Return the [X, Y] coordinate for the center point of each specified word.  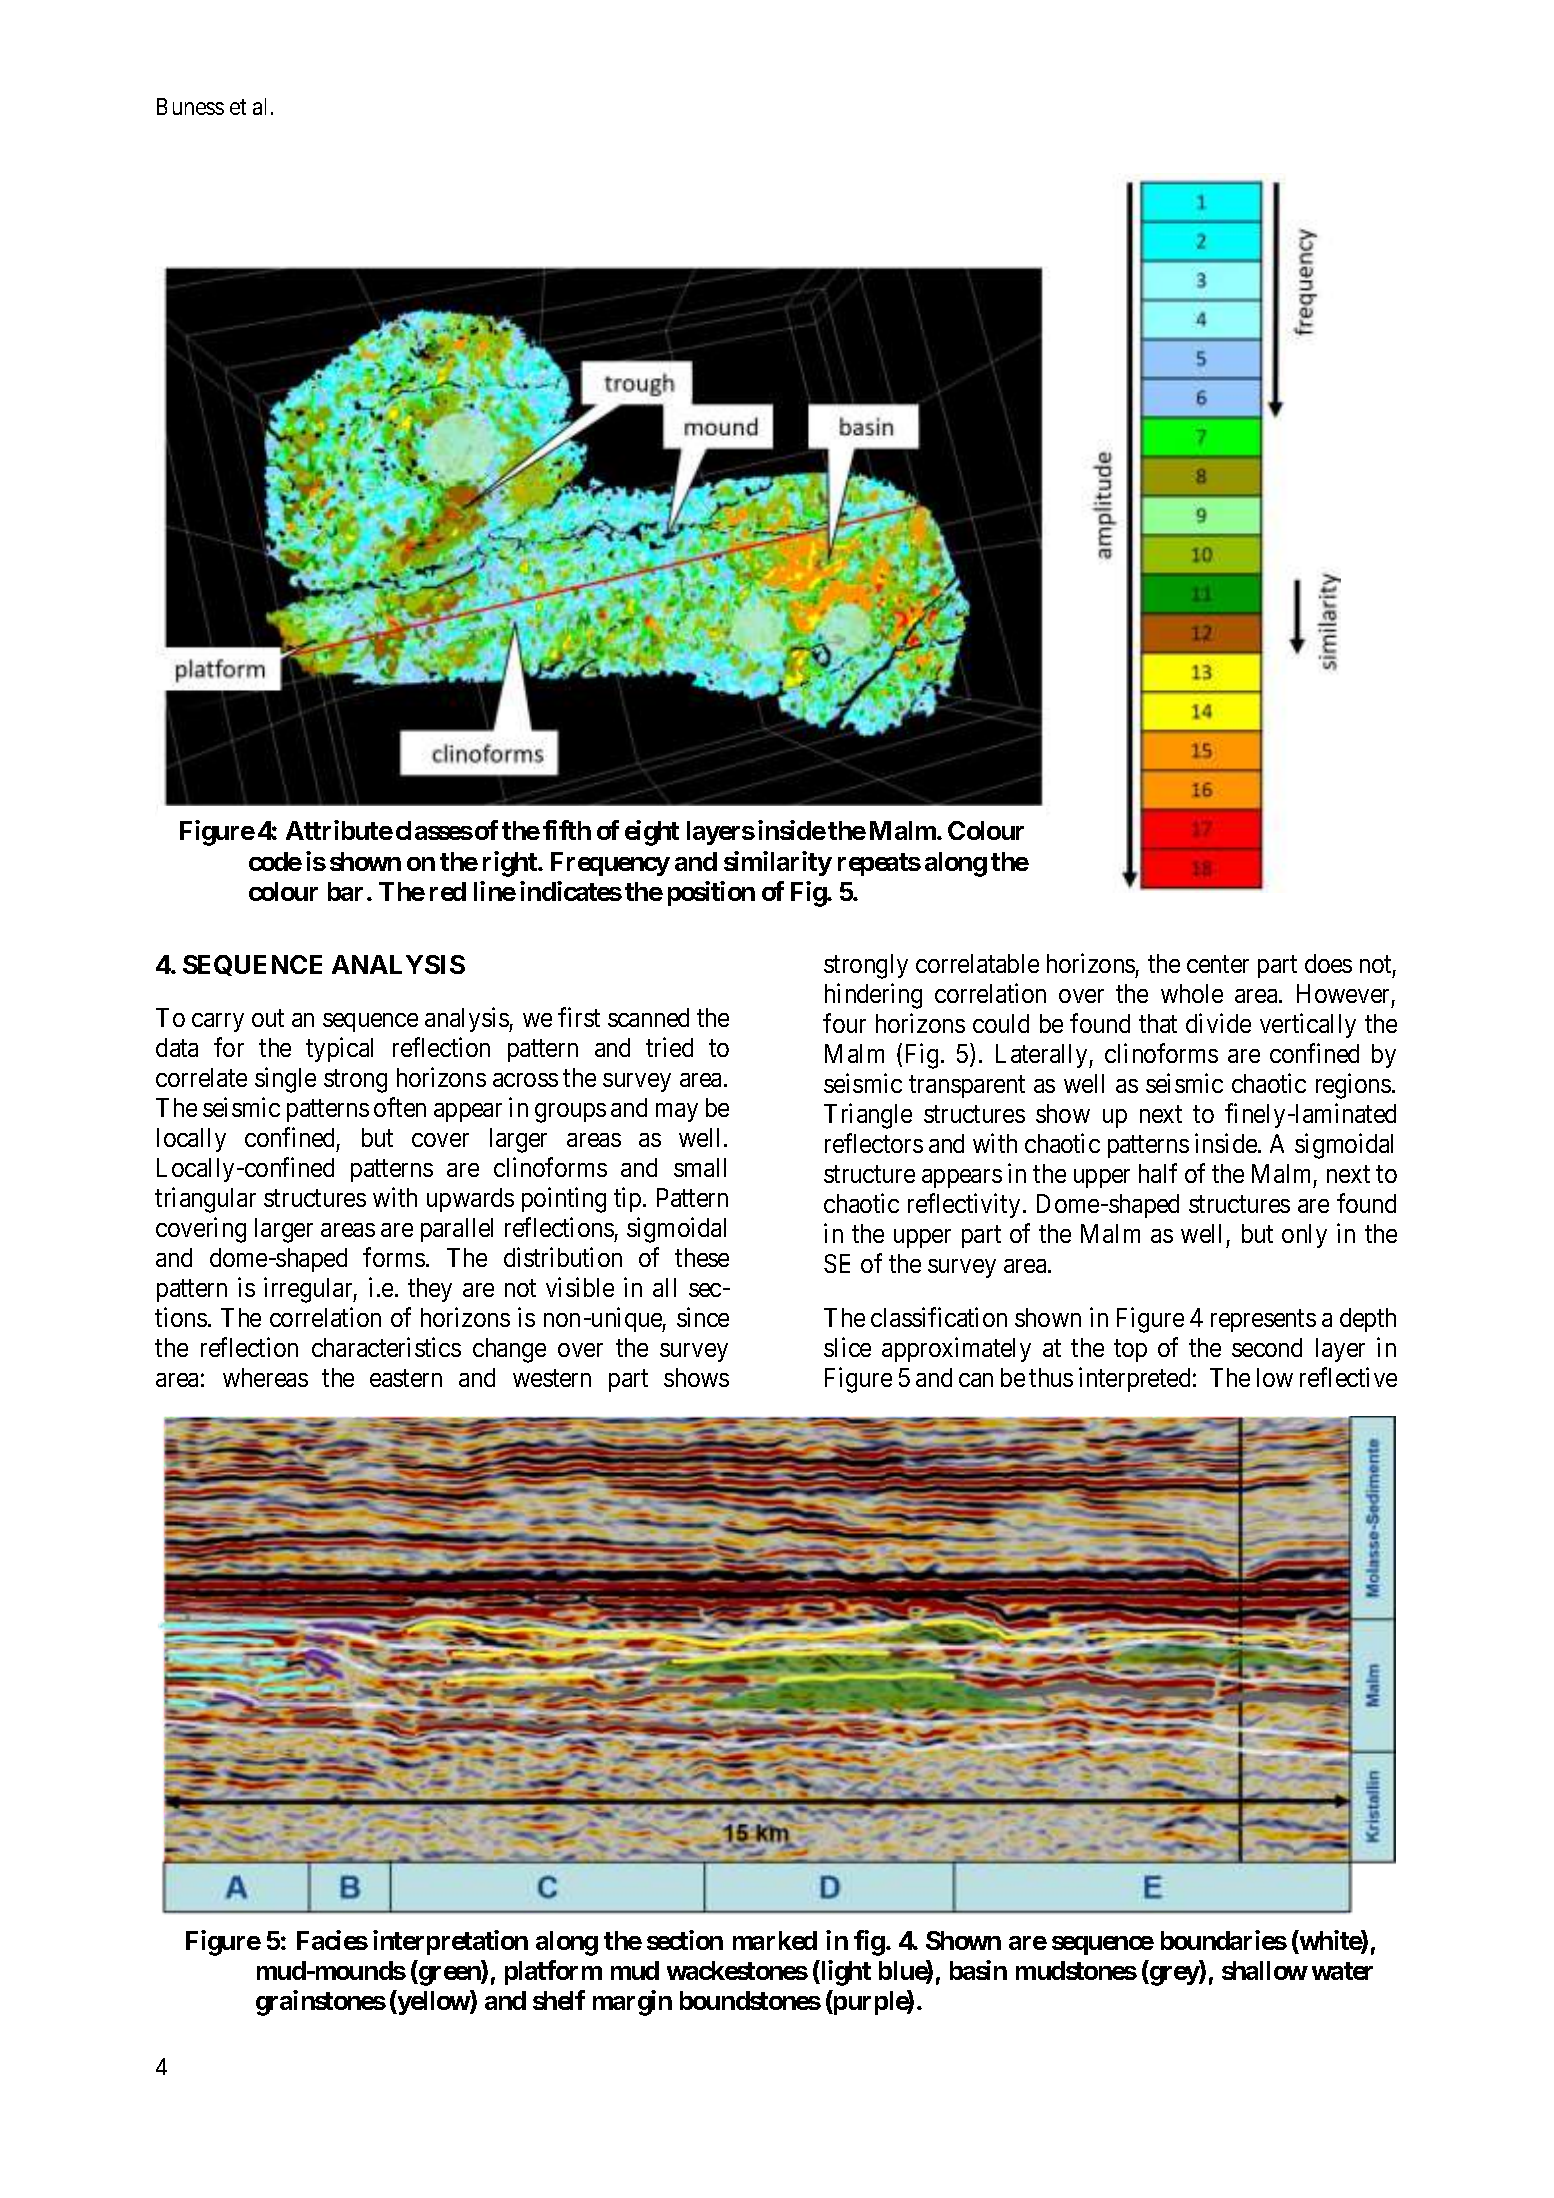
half [1158, 1173]
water [1342, 1971]
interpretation [450, 1942]
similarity [778, 863]
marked [775, 1940]
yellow [433, 2003]
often [400, 1107]
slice [847, 1347]
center [1218, 964]
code [275, 861]
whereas [265, 1377]
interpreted [1134, 1379]
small [700, 1167]
